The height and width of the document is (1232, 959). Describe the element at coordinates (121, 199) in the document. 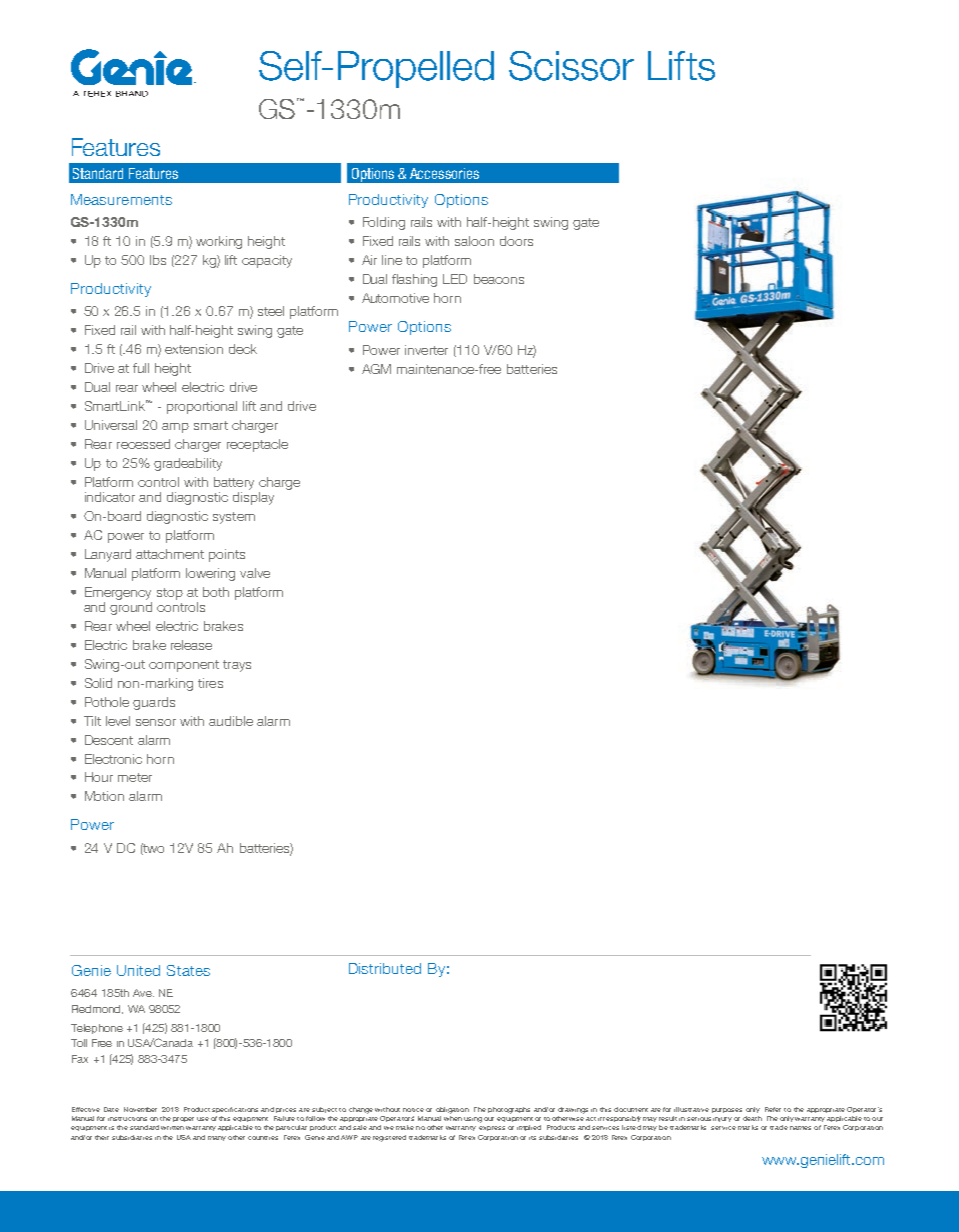

I see `Measurements` at that location.
